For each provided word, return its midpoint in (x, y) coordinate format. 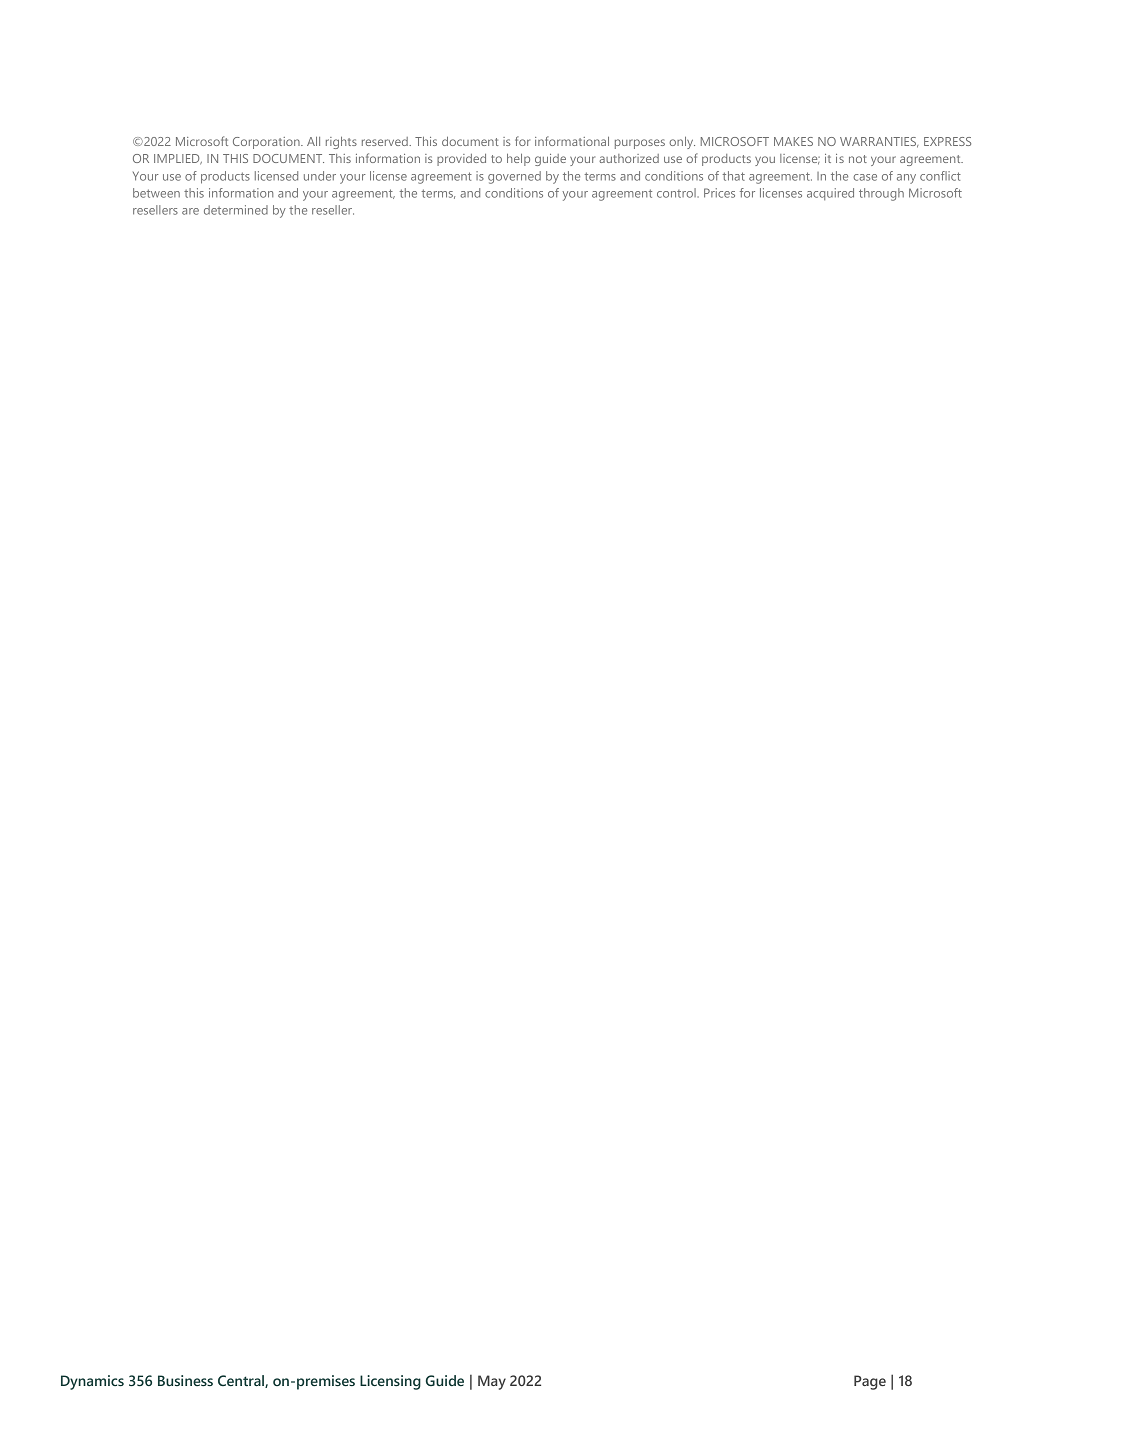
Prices (719, 193)
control (676, 193)
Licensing (390, 1382)
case (865, 177)
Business (185, 1380)
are (190, 211)
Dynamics (92, 1382)
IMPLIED (178, 159)
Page (870, 1382)
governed (514, 177)
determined (236, 210)
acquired (830, 194)
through (881, 194)
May (492, 1382)
